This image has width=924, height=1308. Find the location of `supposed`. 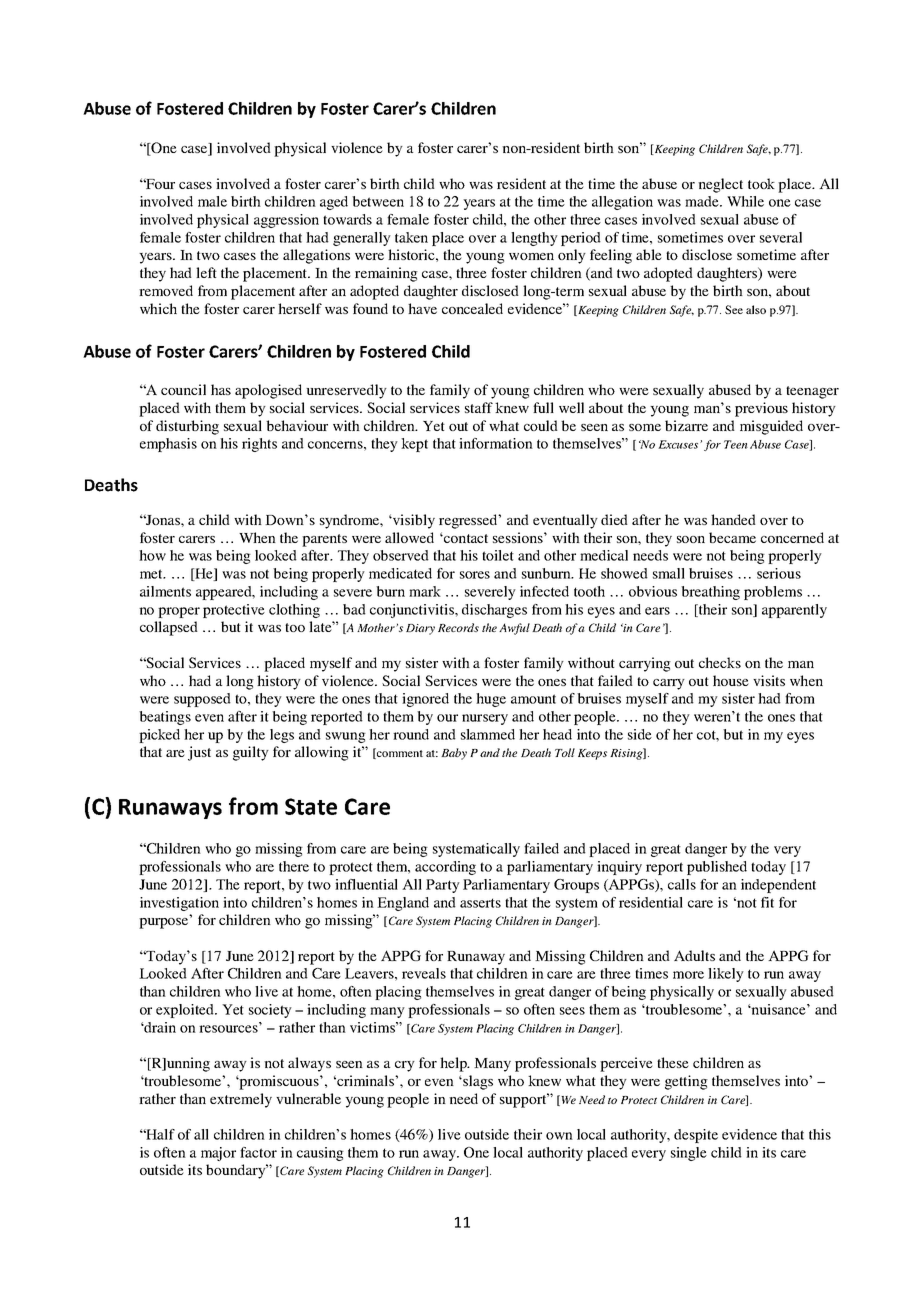

supposed is located at coordinates (202, 700).
